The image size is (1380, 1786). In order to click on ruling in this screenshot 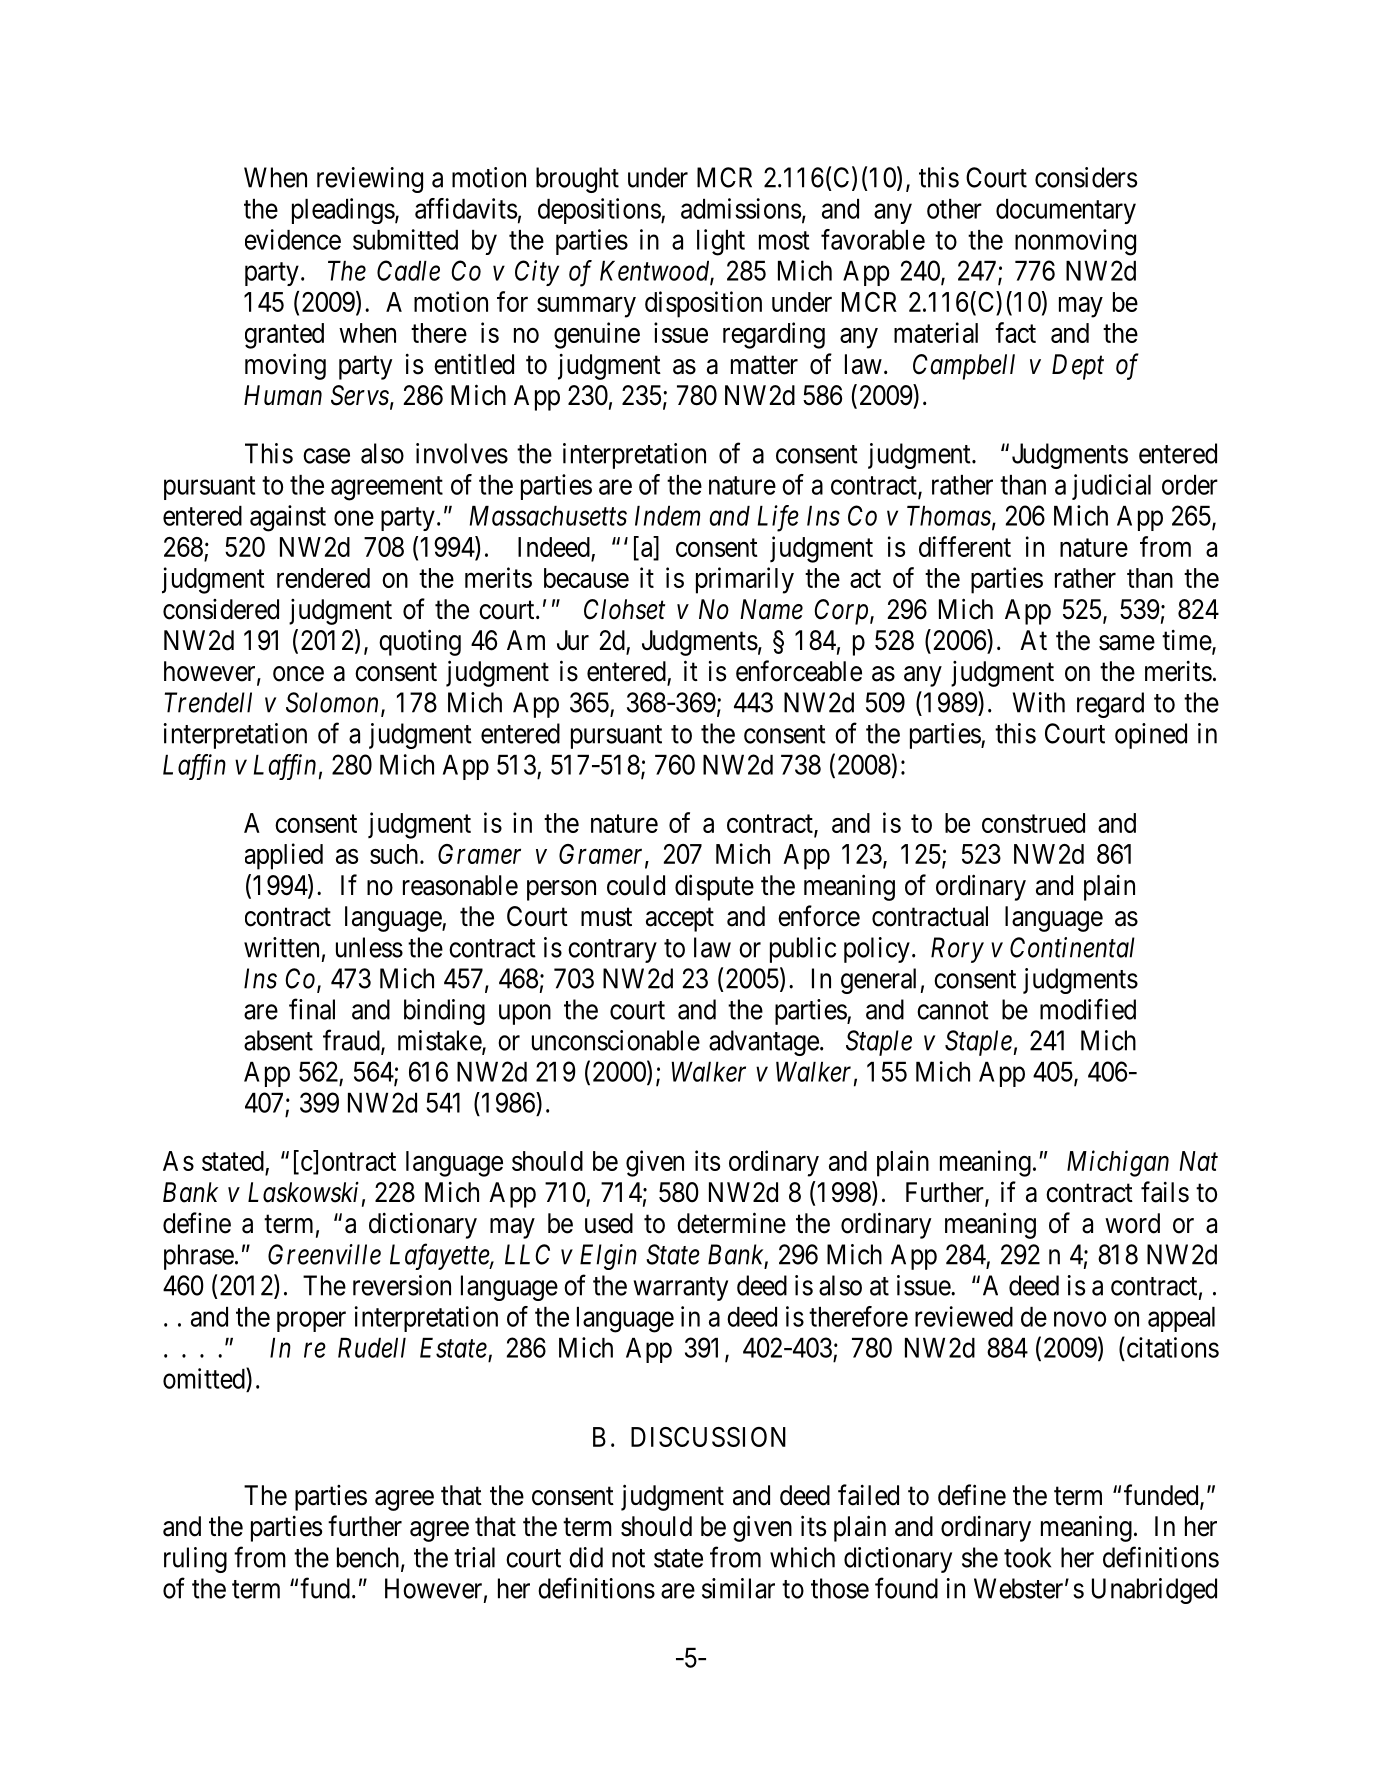, I will do `click(195, 1560)`.
